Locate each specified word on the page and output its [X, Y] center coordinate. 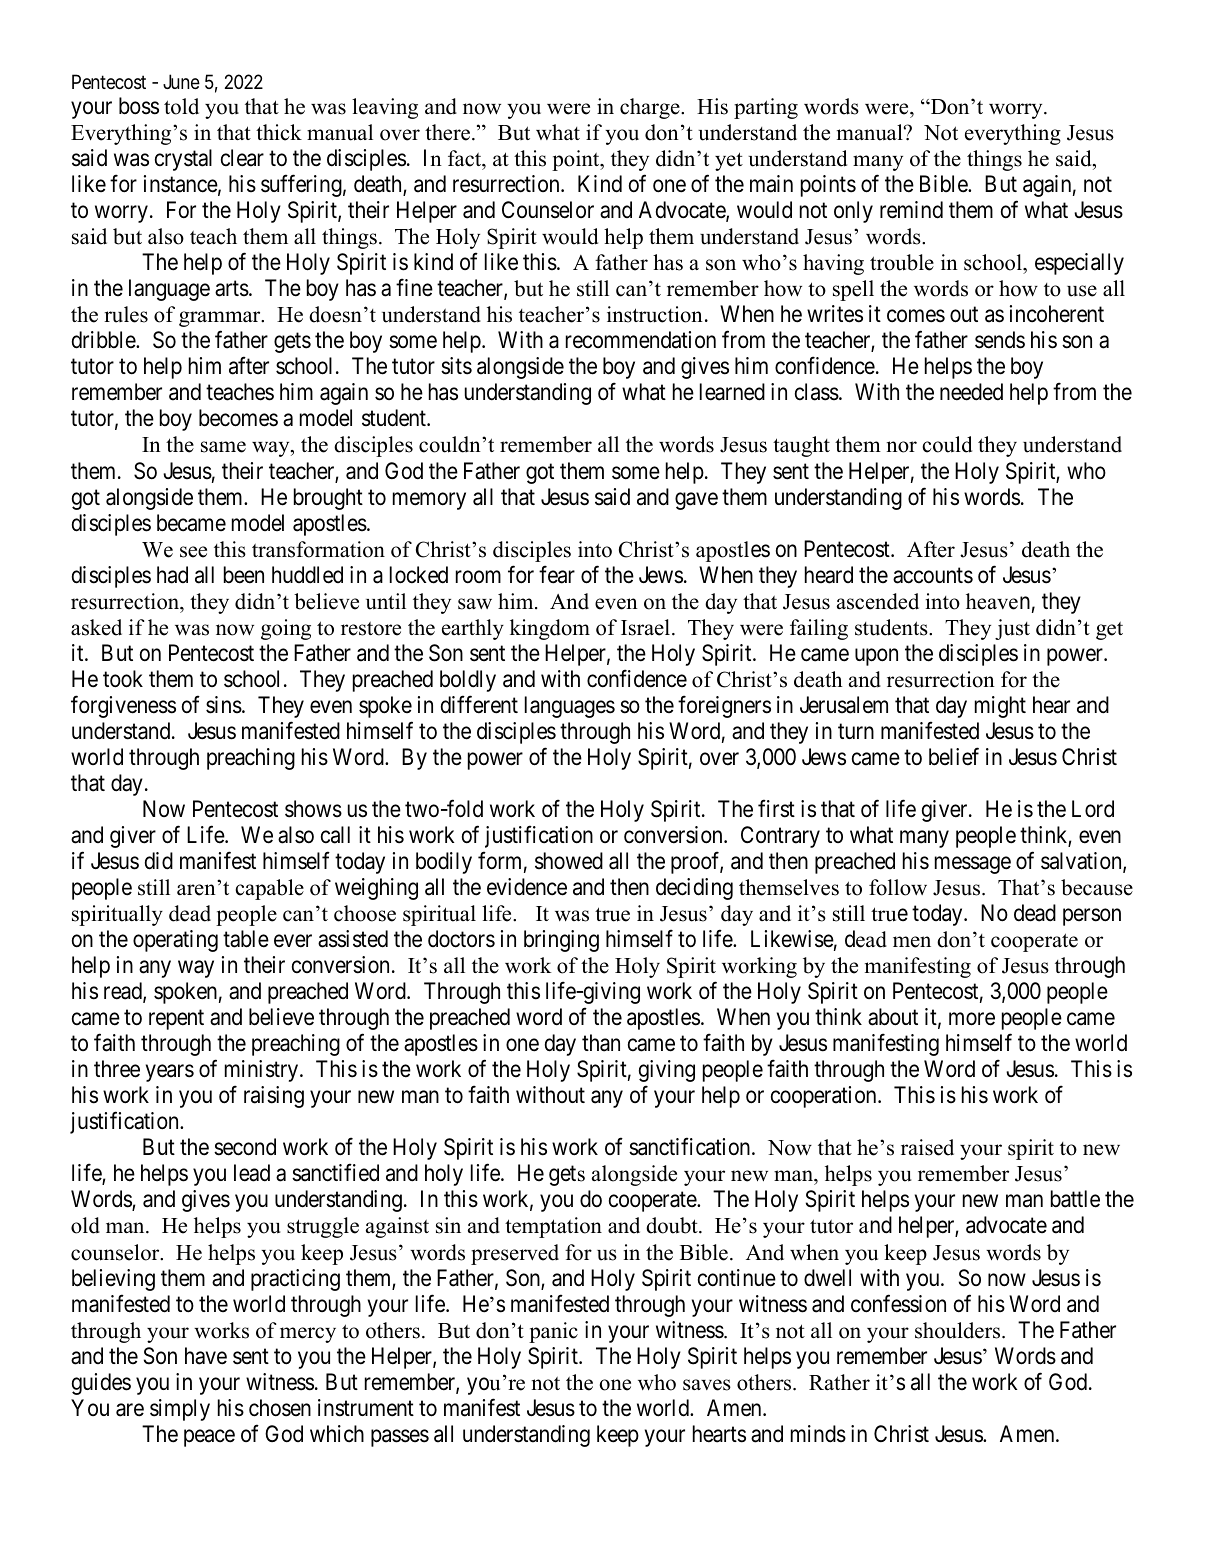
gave [696, 501]
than [601, 1043]
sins [224, 705]
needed [971, 392]
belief [954, 756]
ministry [261, 1071]
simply [180, 1410]
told [181, 106]
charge [651, 108]
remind [911, 210]
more [972, 1019]
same [223, 447]
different [479, 704]
